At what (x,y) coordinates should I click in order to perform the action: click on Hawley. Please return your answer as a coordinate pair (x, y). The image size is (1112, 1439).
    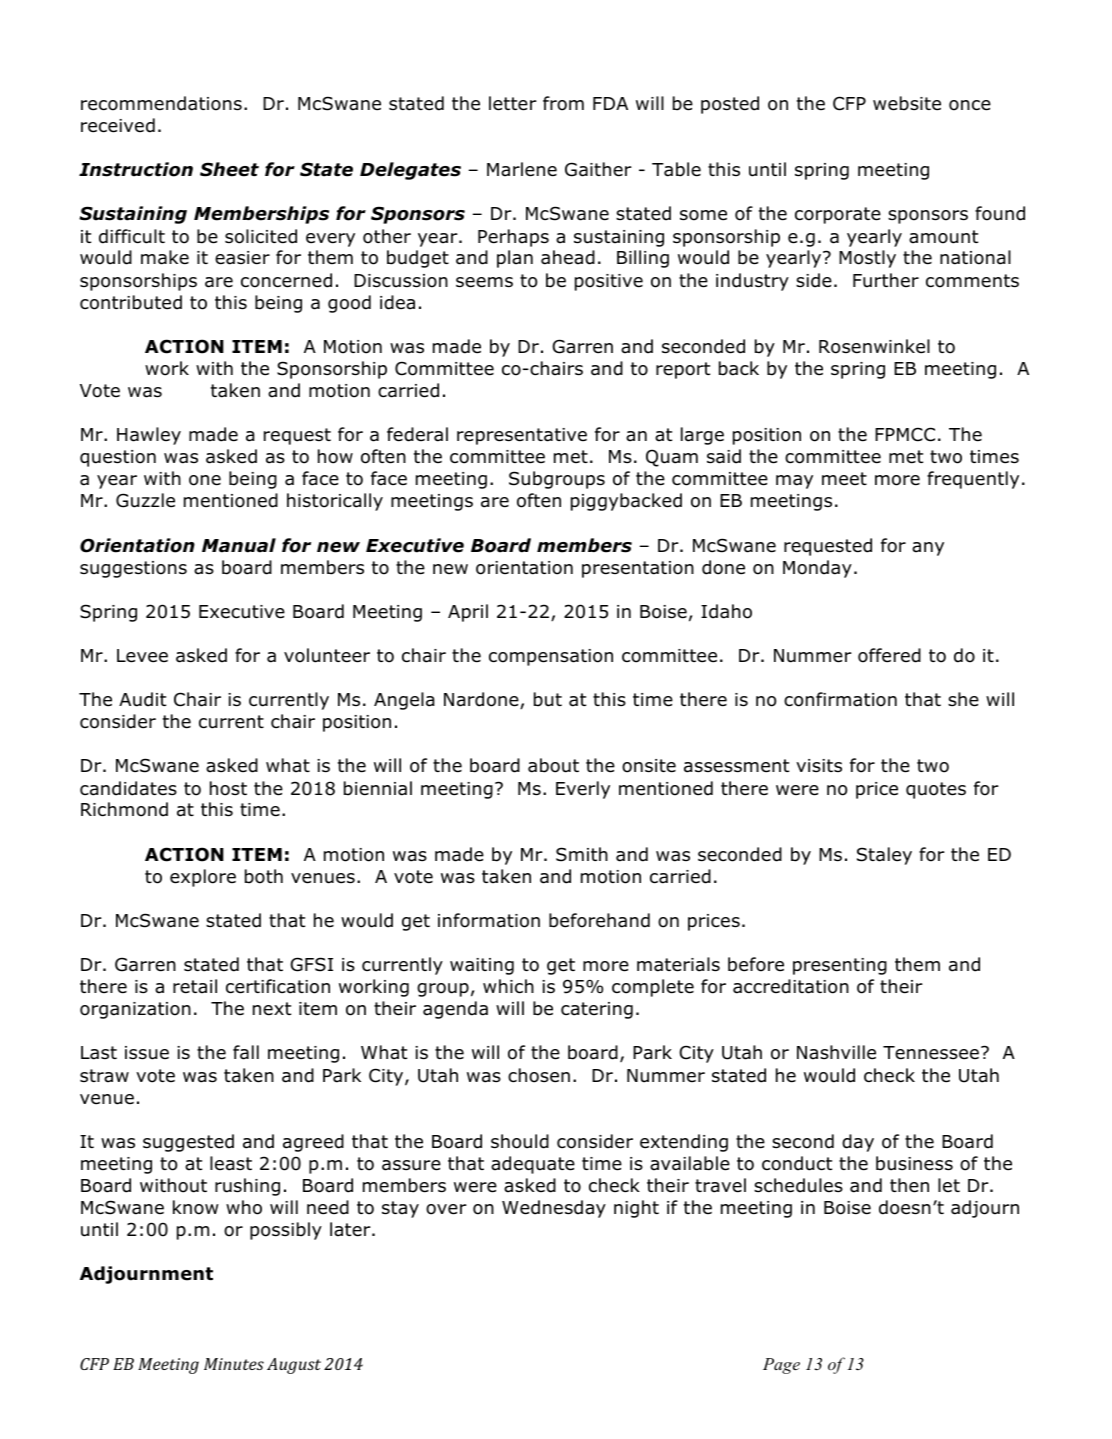
    Looking at the image, I should click on (149, 436).
